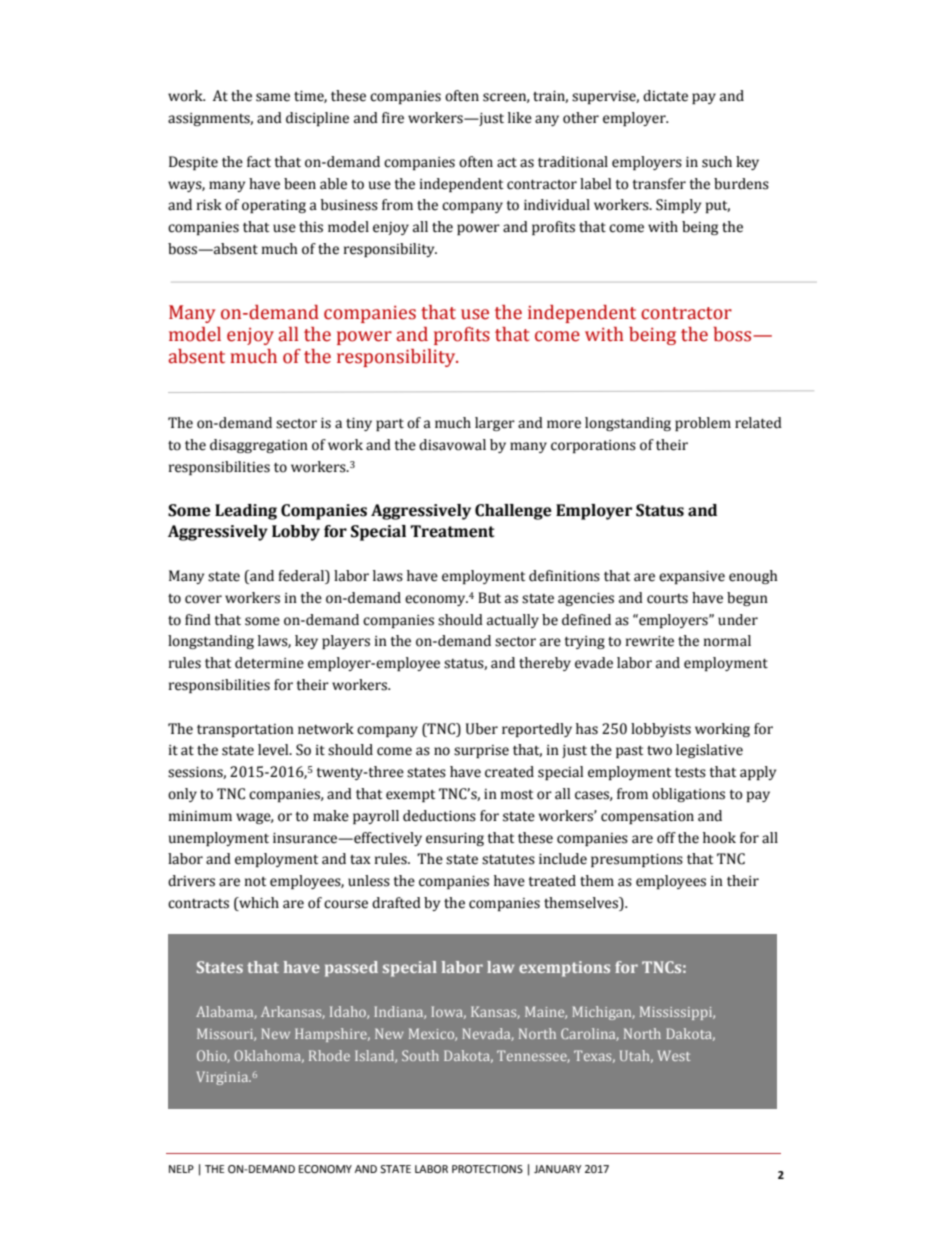  What do you see at coordinates (273, 97) in the image?
I see `same` at bounding box center [273, 97].
